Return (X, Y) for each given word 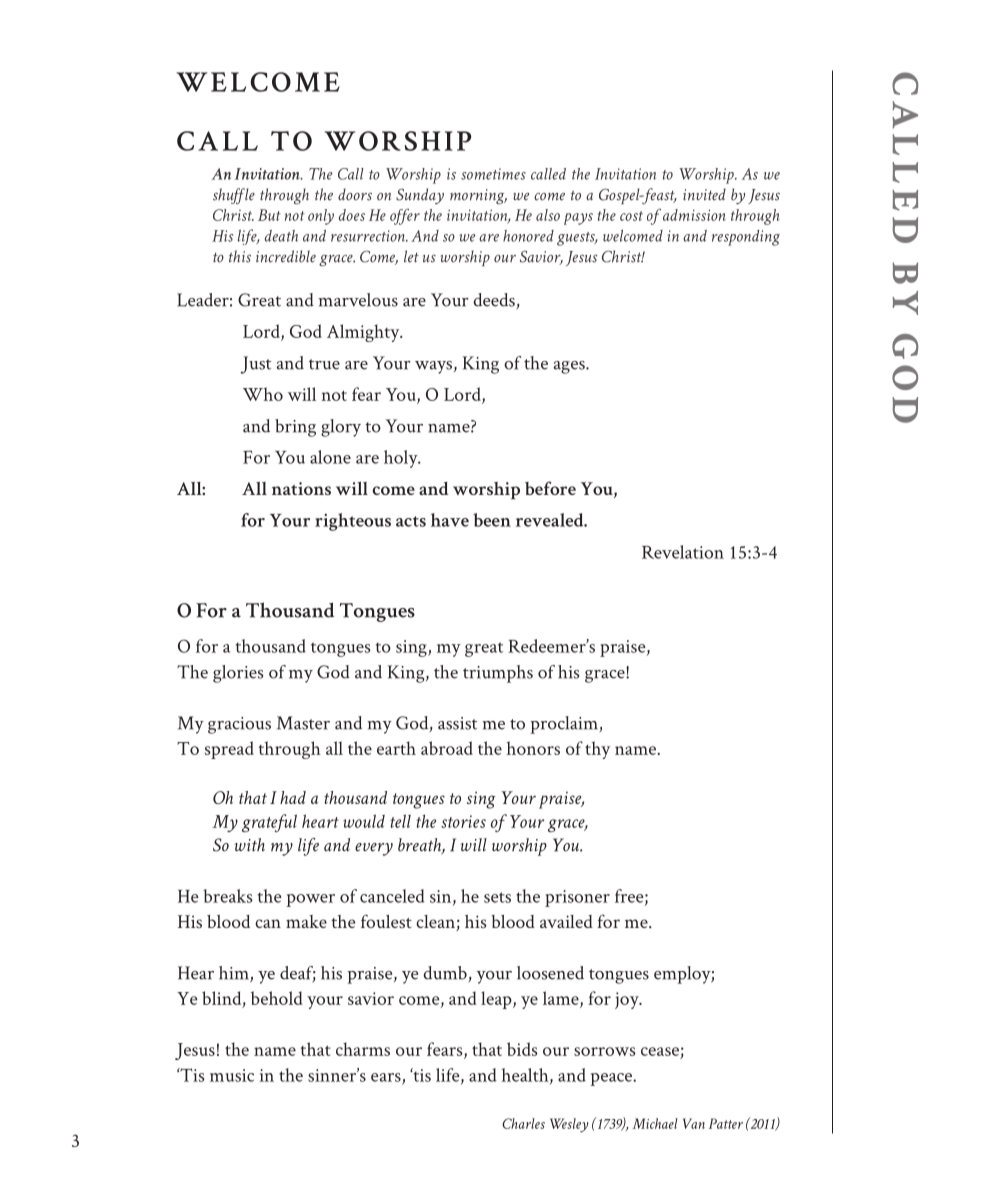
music (232, 1075)
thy (597, 750)
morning (478, 196)
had (293, 797)
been (492, 520)
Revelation (683, 552)
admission (693, 215)
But (269, 215)
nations (301, 488)
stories (463, 821)
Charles (523, 1123)
